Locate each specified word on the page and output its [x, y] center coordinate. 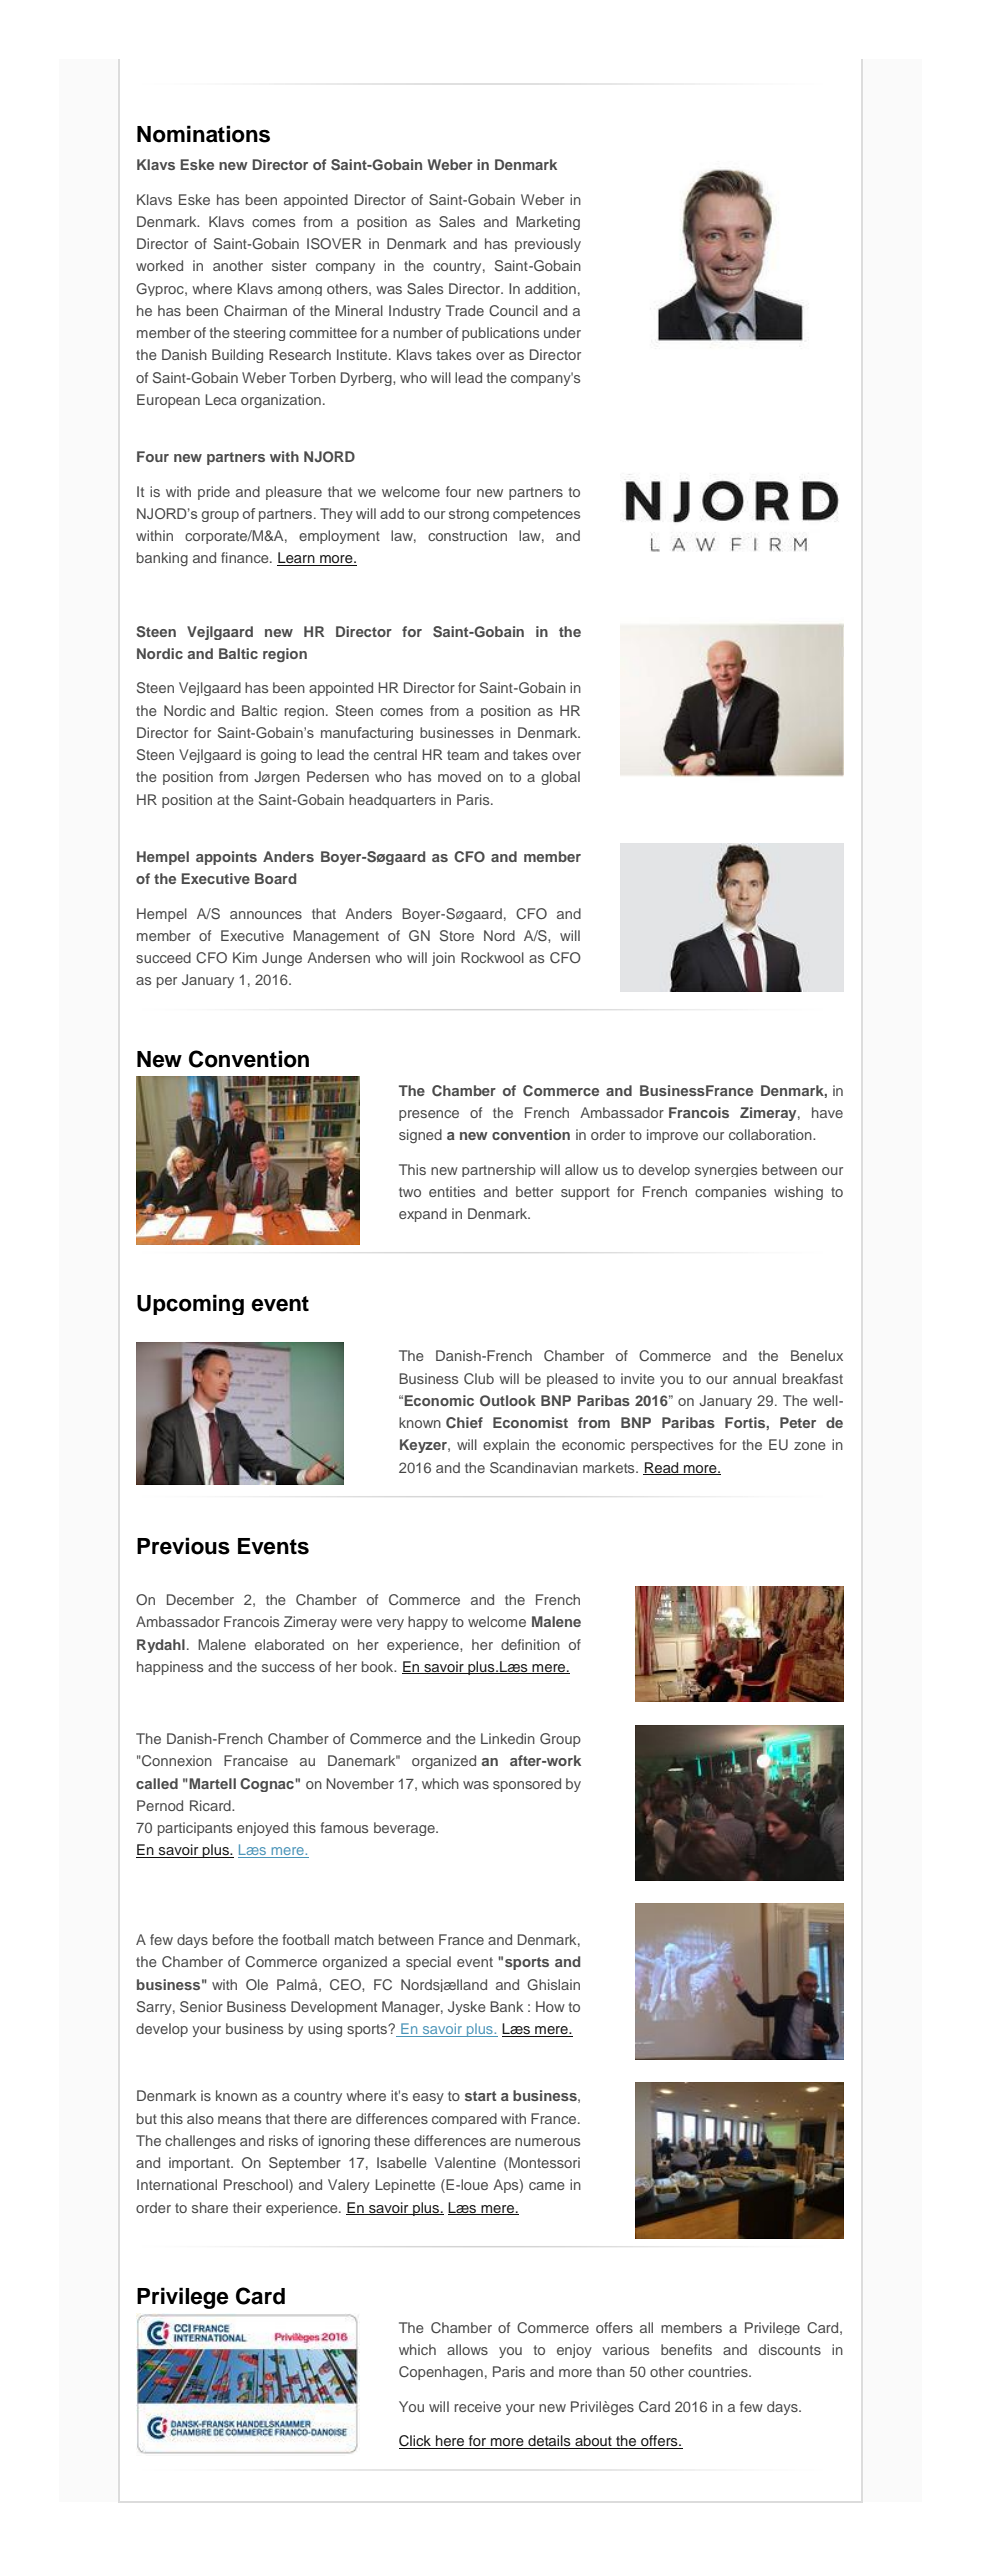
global [560, 778]
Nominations [203, 134]
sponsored [527, 1785]
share [210, 2207]
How [550, 2006]
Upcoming [190, 1304]
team [463, 755]
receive [477, 2406]
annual [754, 1378]
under [562, 332]
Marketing [548, 223]
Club [479, 1379]
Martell [211, 1783]
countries [719, 2371]
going [278, 756]
